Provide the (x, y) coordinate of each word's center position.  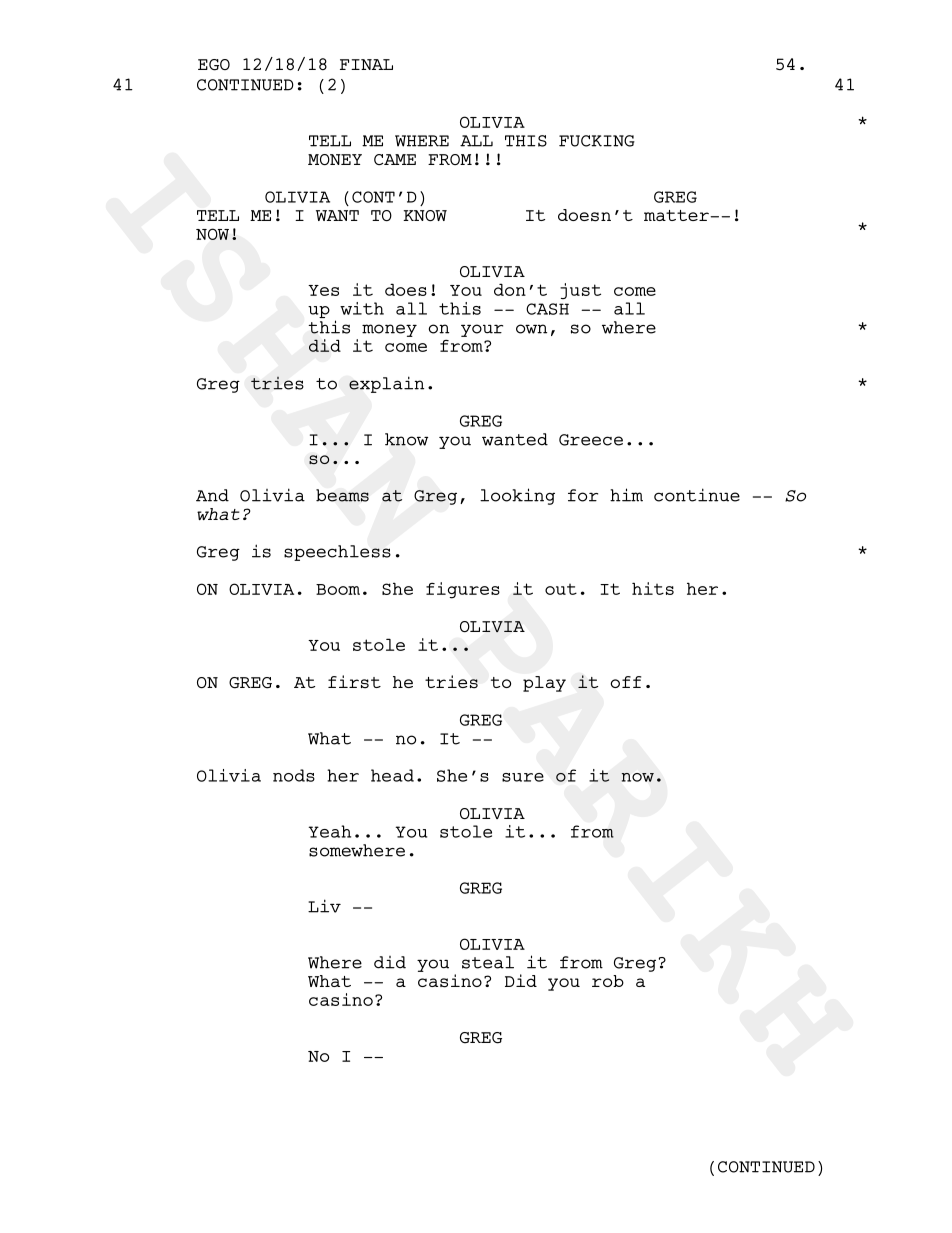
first (354, 682)
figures (463, 590)
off (626, 682)
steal (488, 962)
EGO (214, 65)
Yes (323, 290)
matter (677, 215)
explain (386, 384)
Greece (591, 440)
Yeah (329, 831)
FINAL (366, 64)
